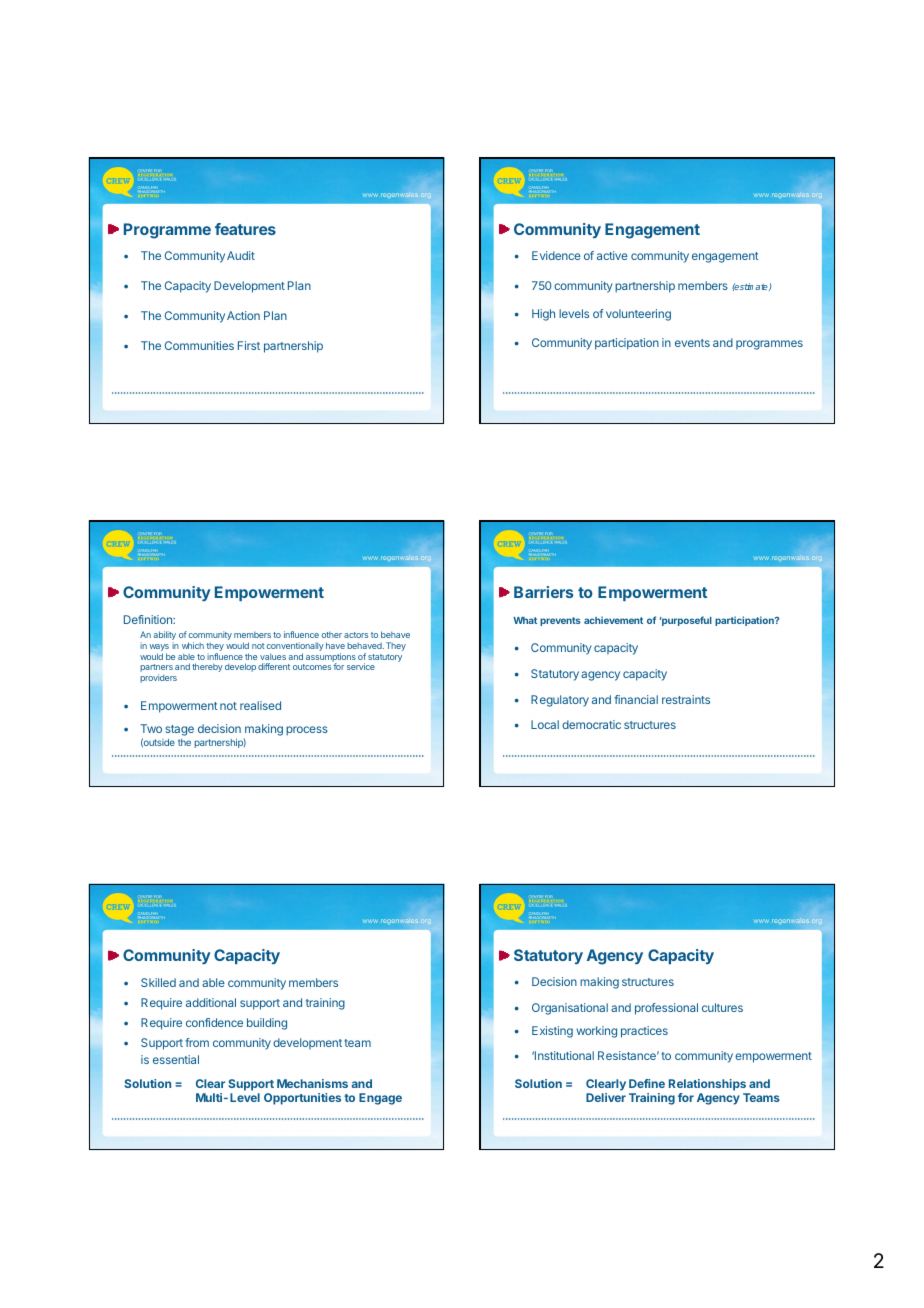 This screenshot has height=1308, width=924. Describe the element at coordinates (636, 699) in the screenshot. I see `financial` at that location.
